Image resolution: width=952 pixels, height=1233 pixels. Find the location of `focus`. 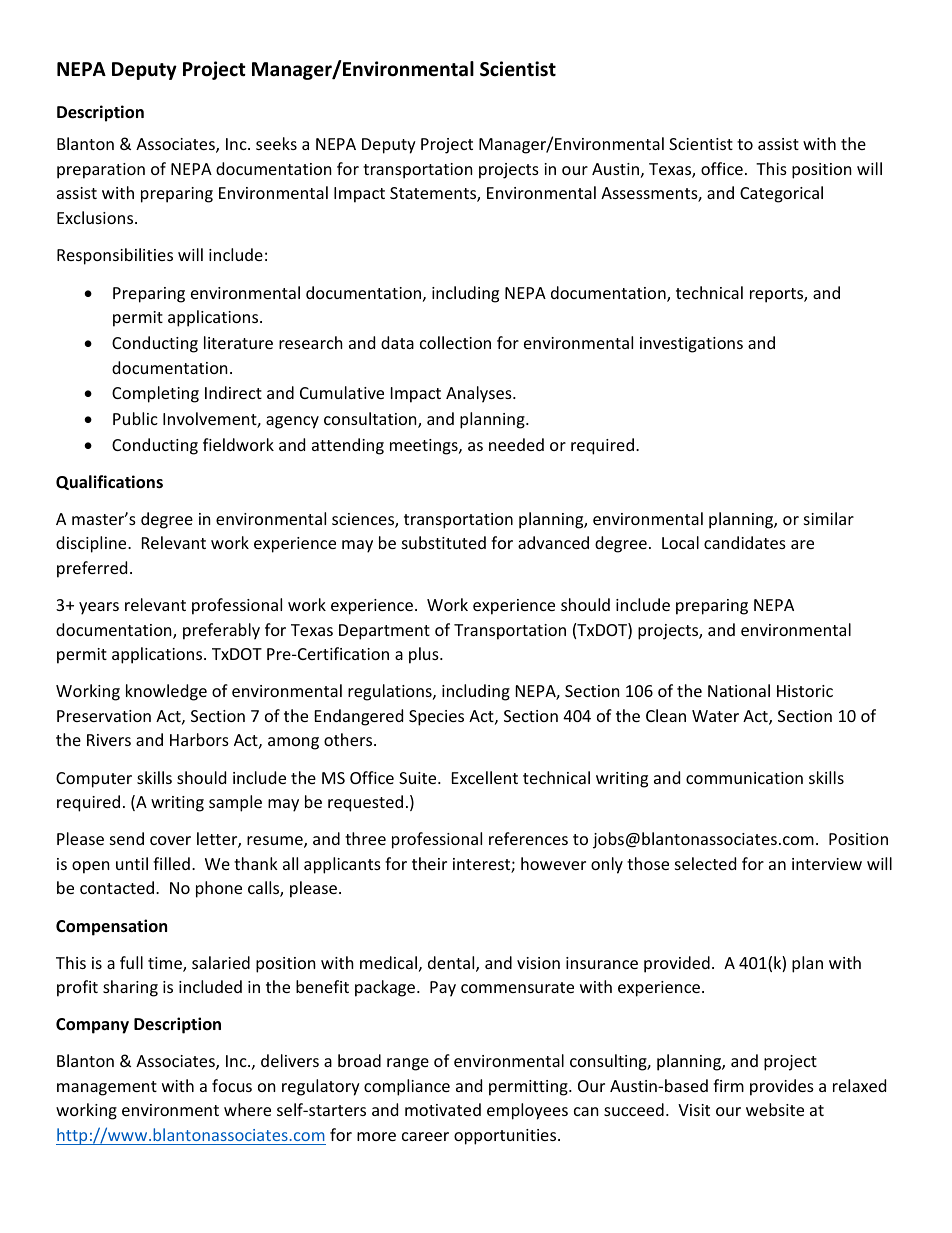

focus is located at coordinates (232, 1085).
